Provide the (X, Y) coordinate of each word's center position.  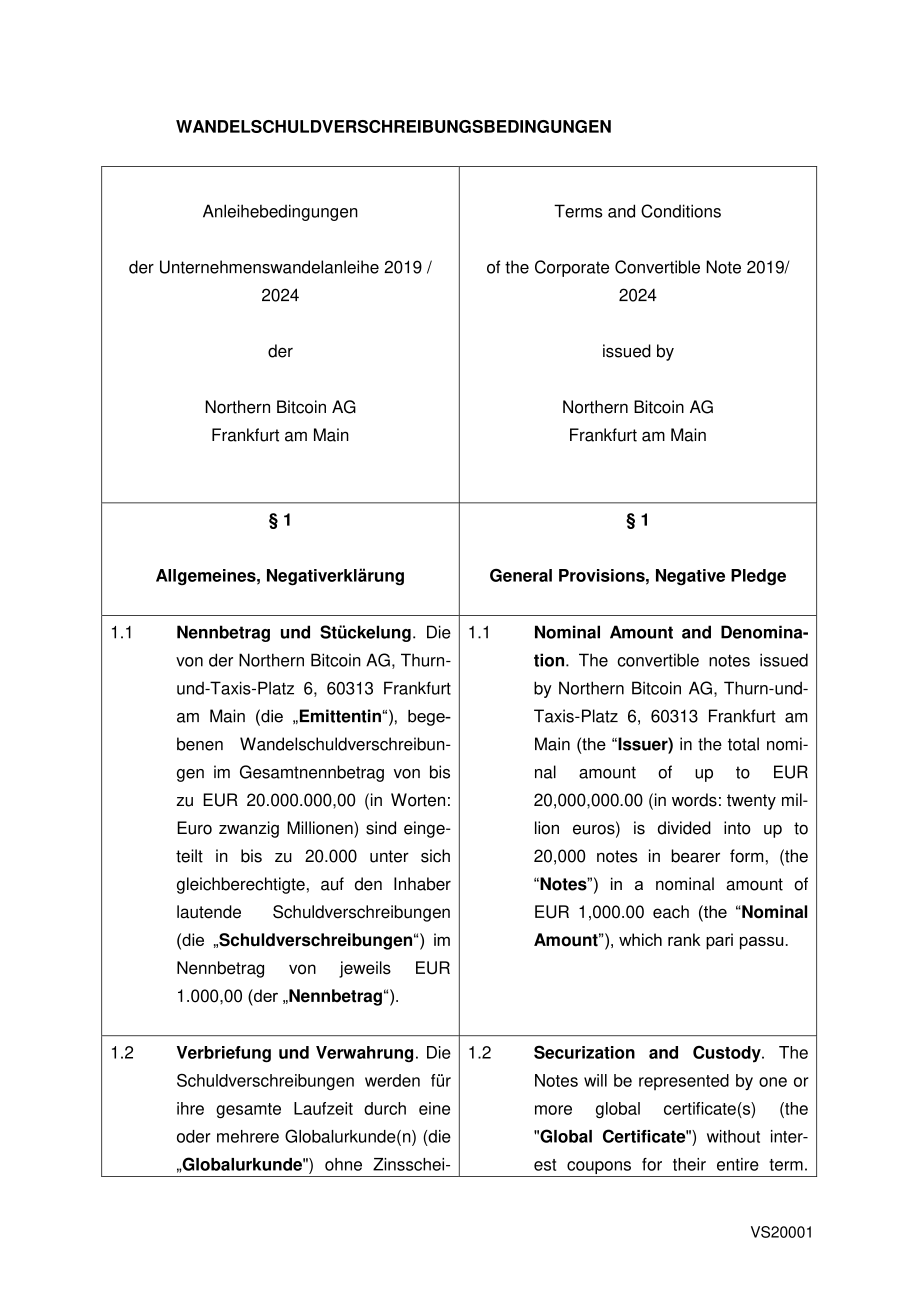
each (671, 912)
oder (194, 1136)
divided (684, 828)
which (640, 939)
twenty (751, 802)
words (694, 800)
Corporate (572, 268)
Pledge (758, 577)
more (553, 1110)
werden (392, 1080)
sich (435, 856)
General (521, 575)
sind (381, 828)
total (743, 744)
